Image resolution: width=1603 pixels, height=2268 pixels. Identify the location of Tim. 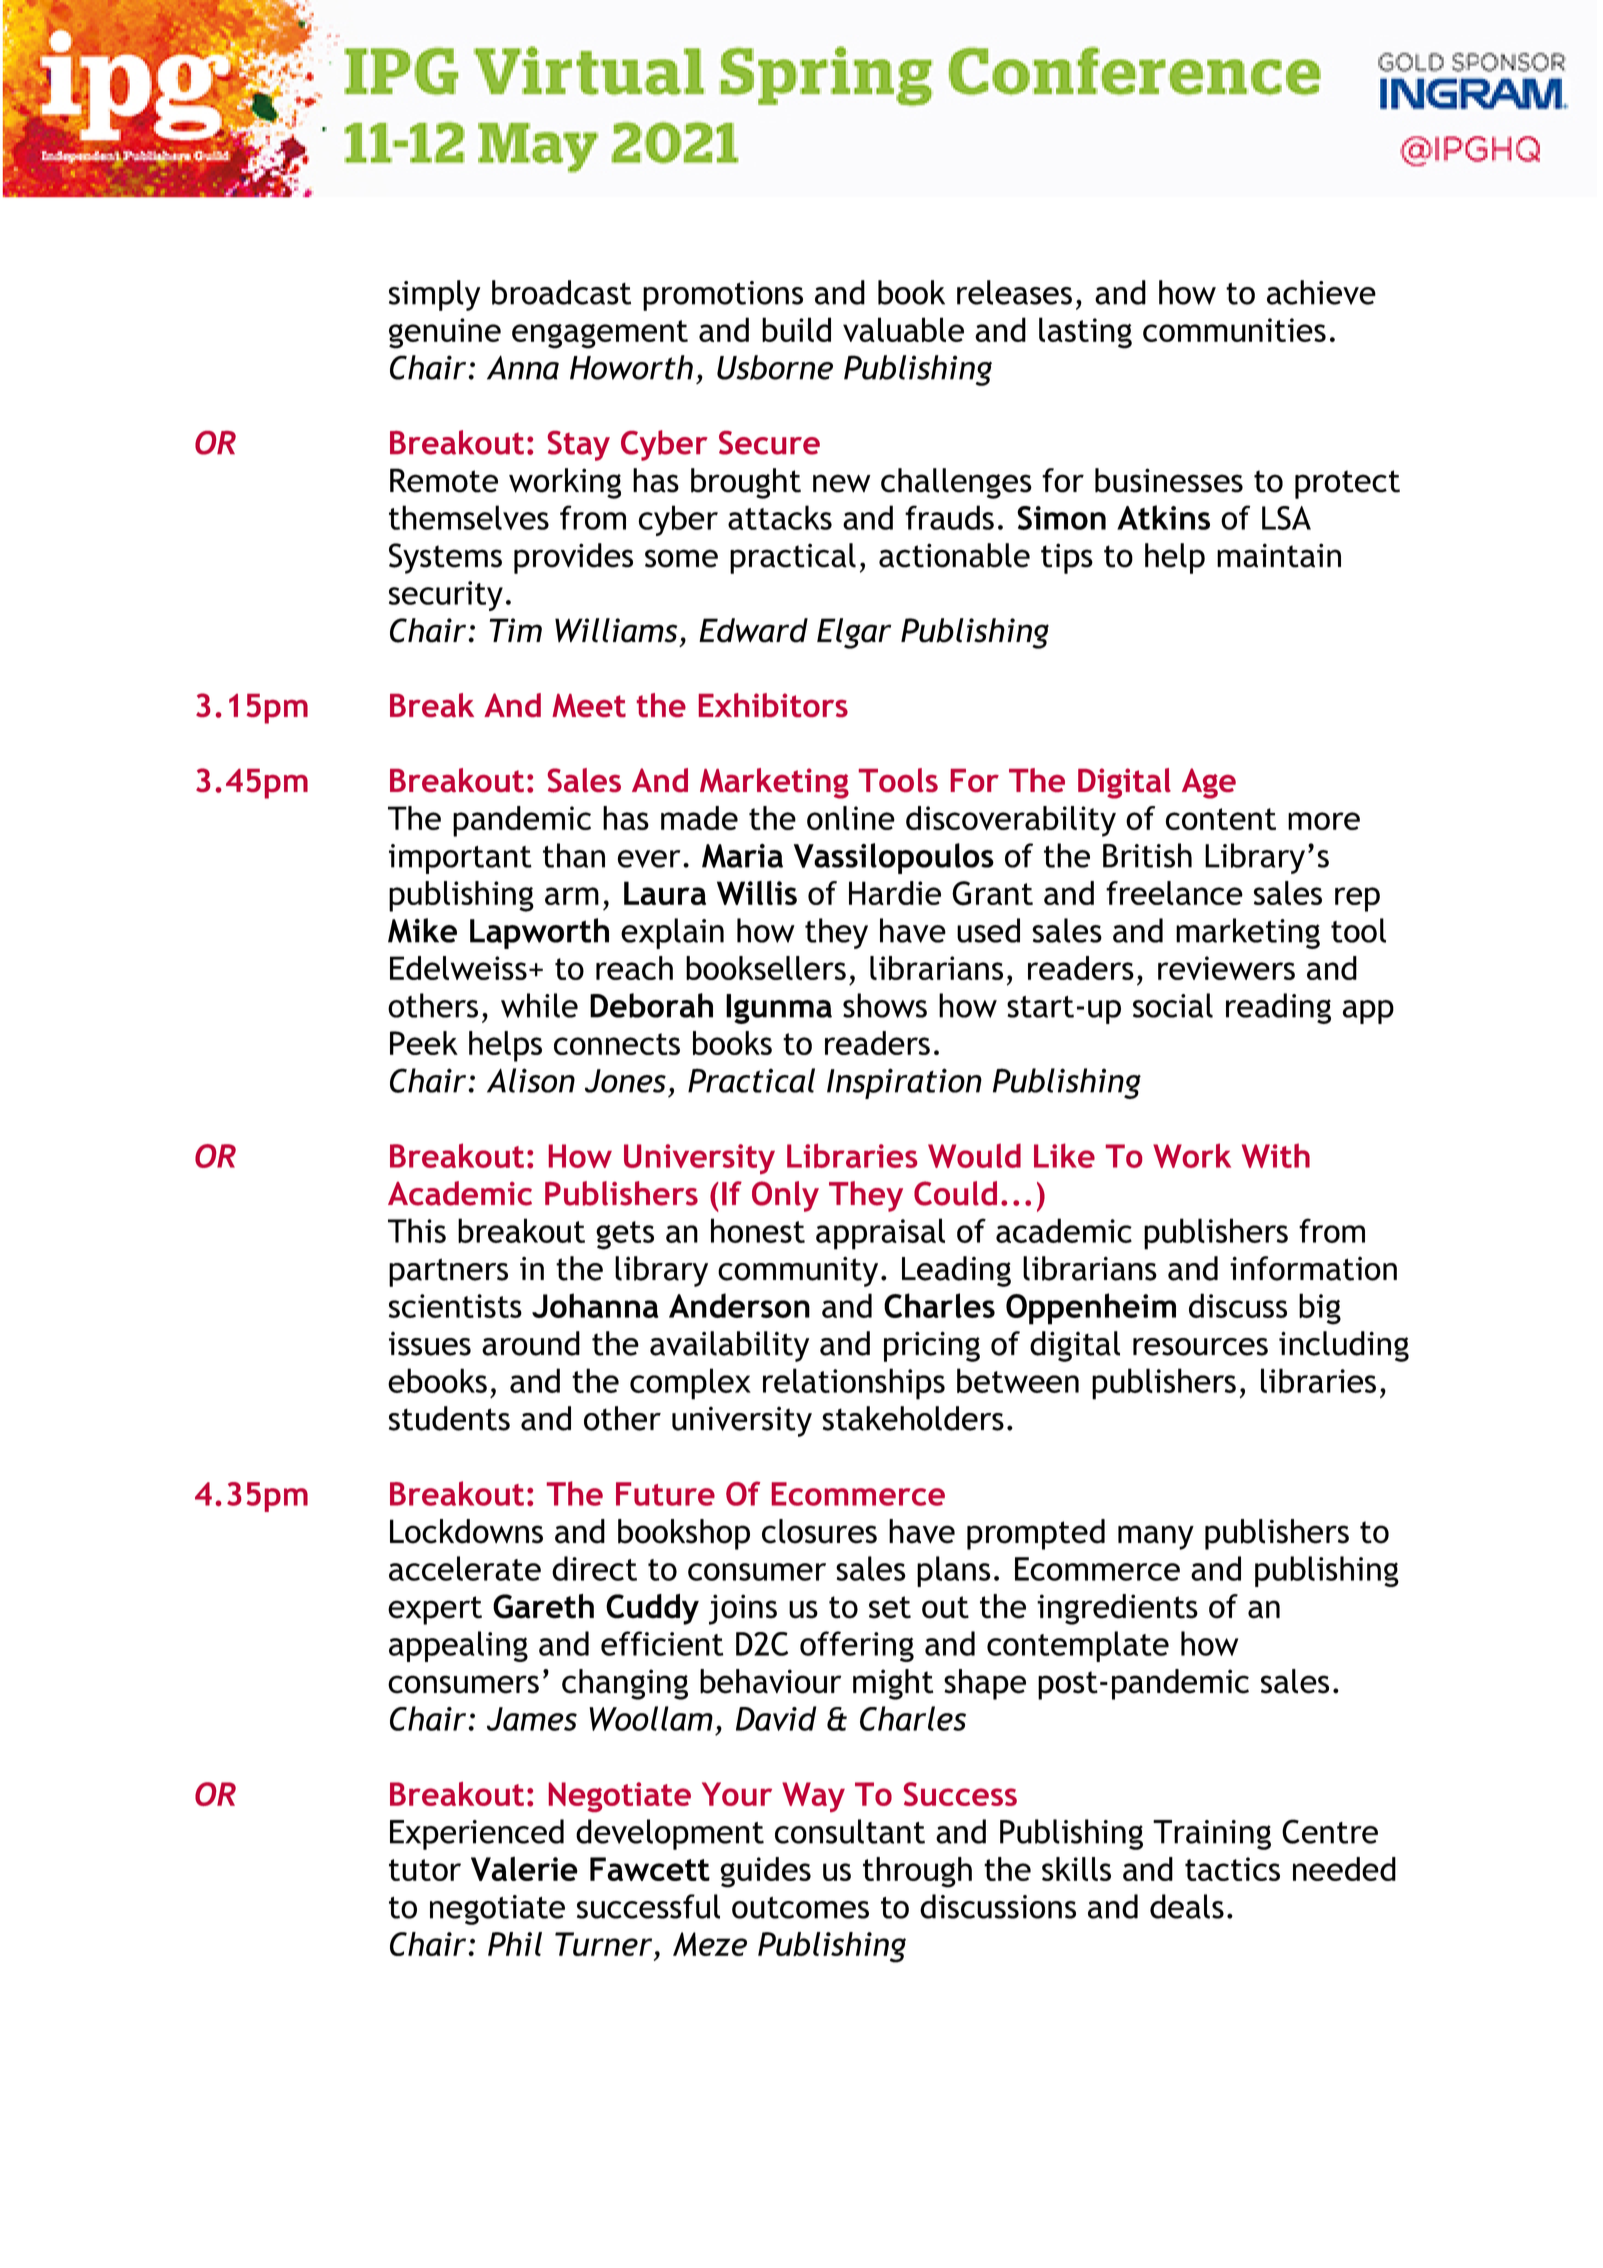
(516, 630).
